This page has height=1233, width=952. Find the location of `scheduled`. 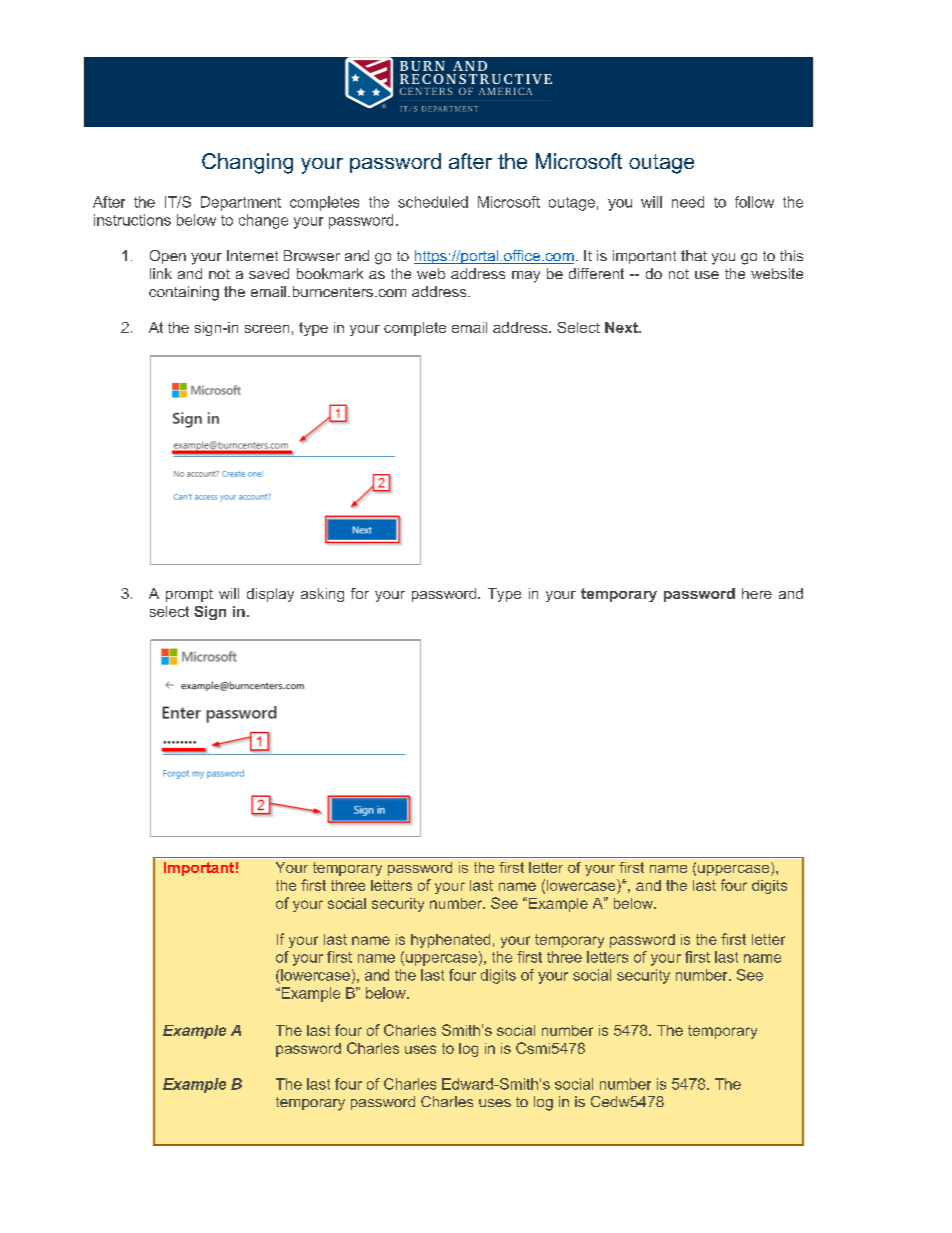

scheduled is located at coordinates (433, 202).
